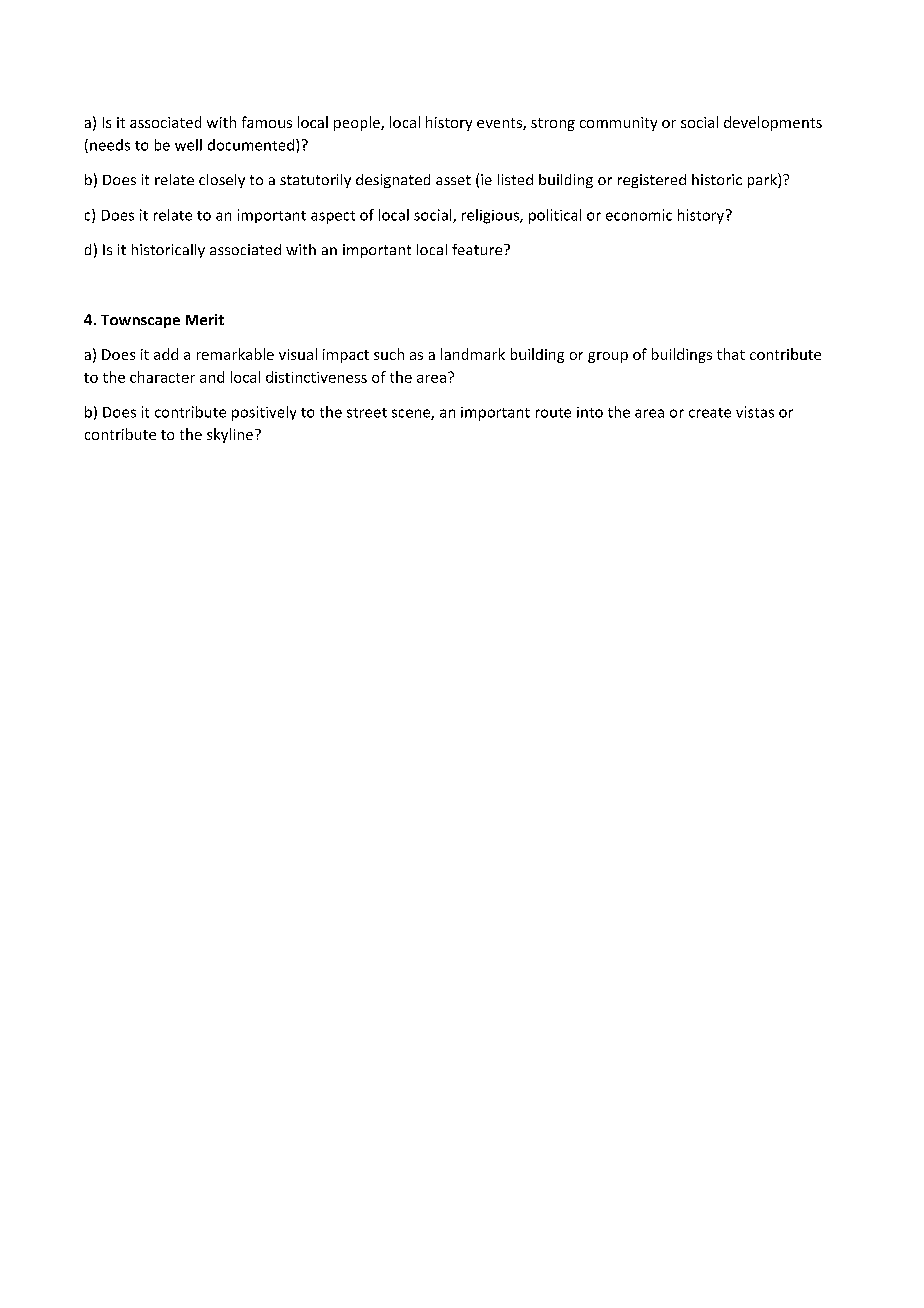 The width and height of the screenshot is (924, 1308). What do you see at coordinates (358, 123) in the screenshot?
I see `people` at bounding box center [358, 123].
